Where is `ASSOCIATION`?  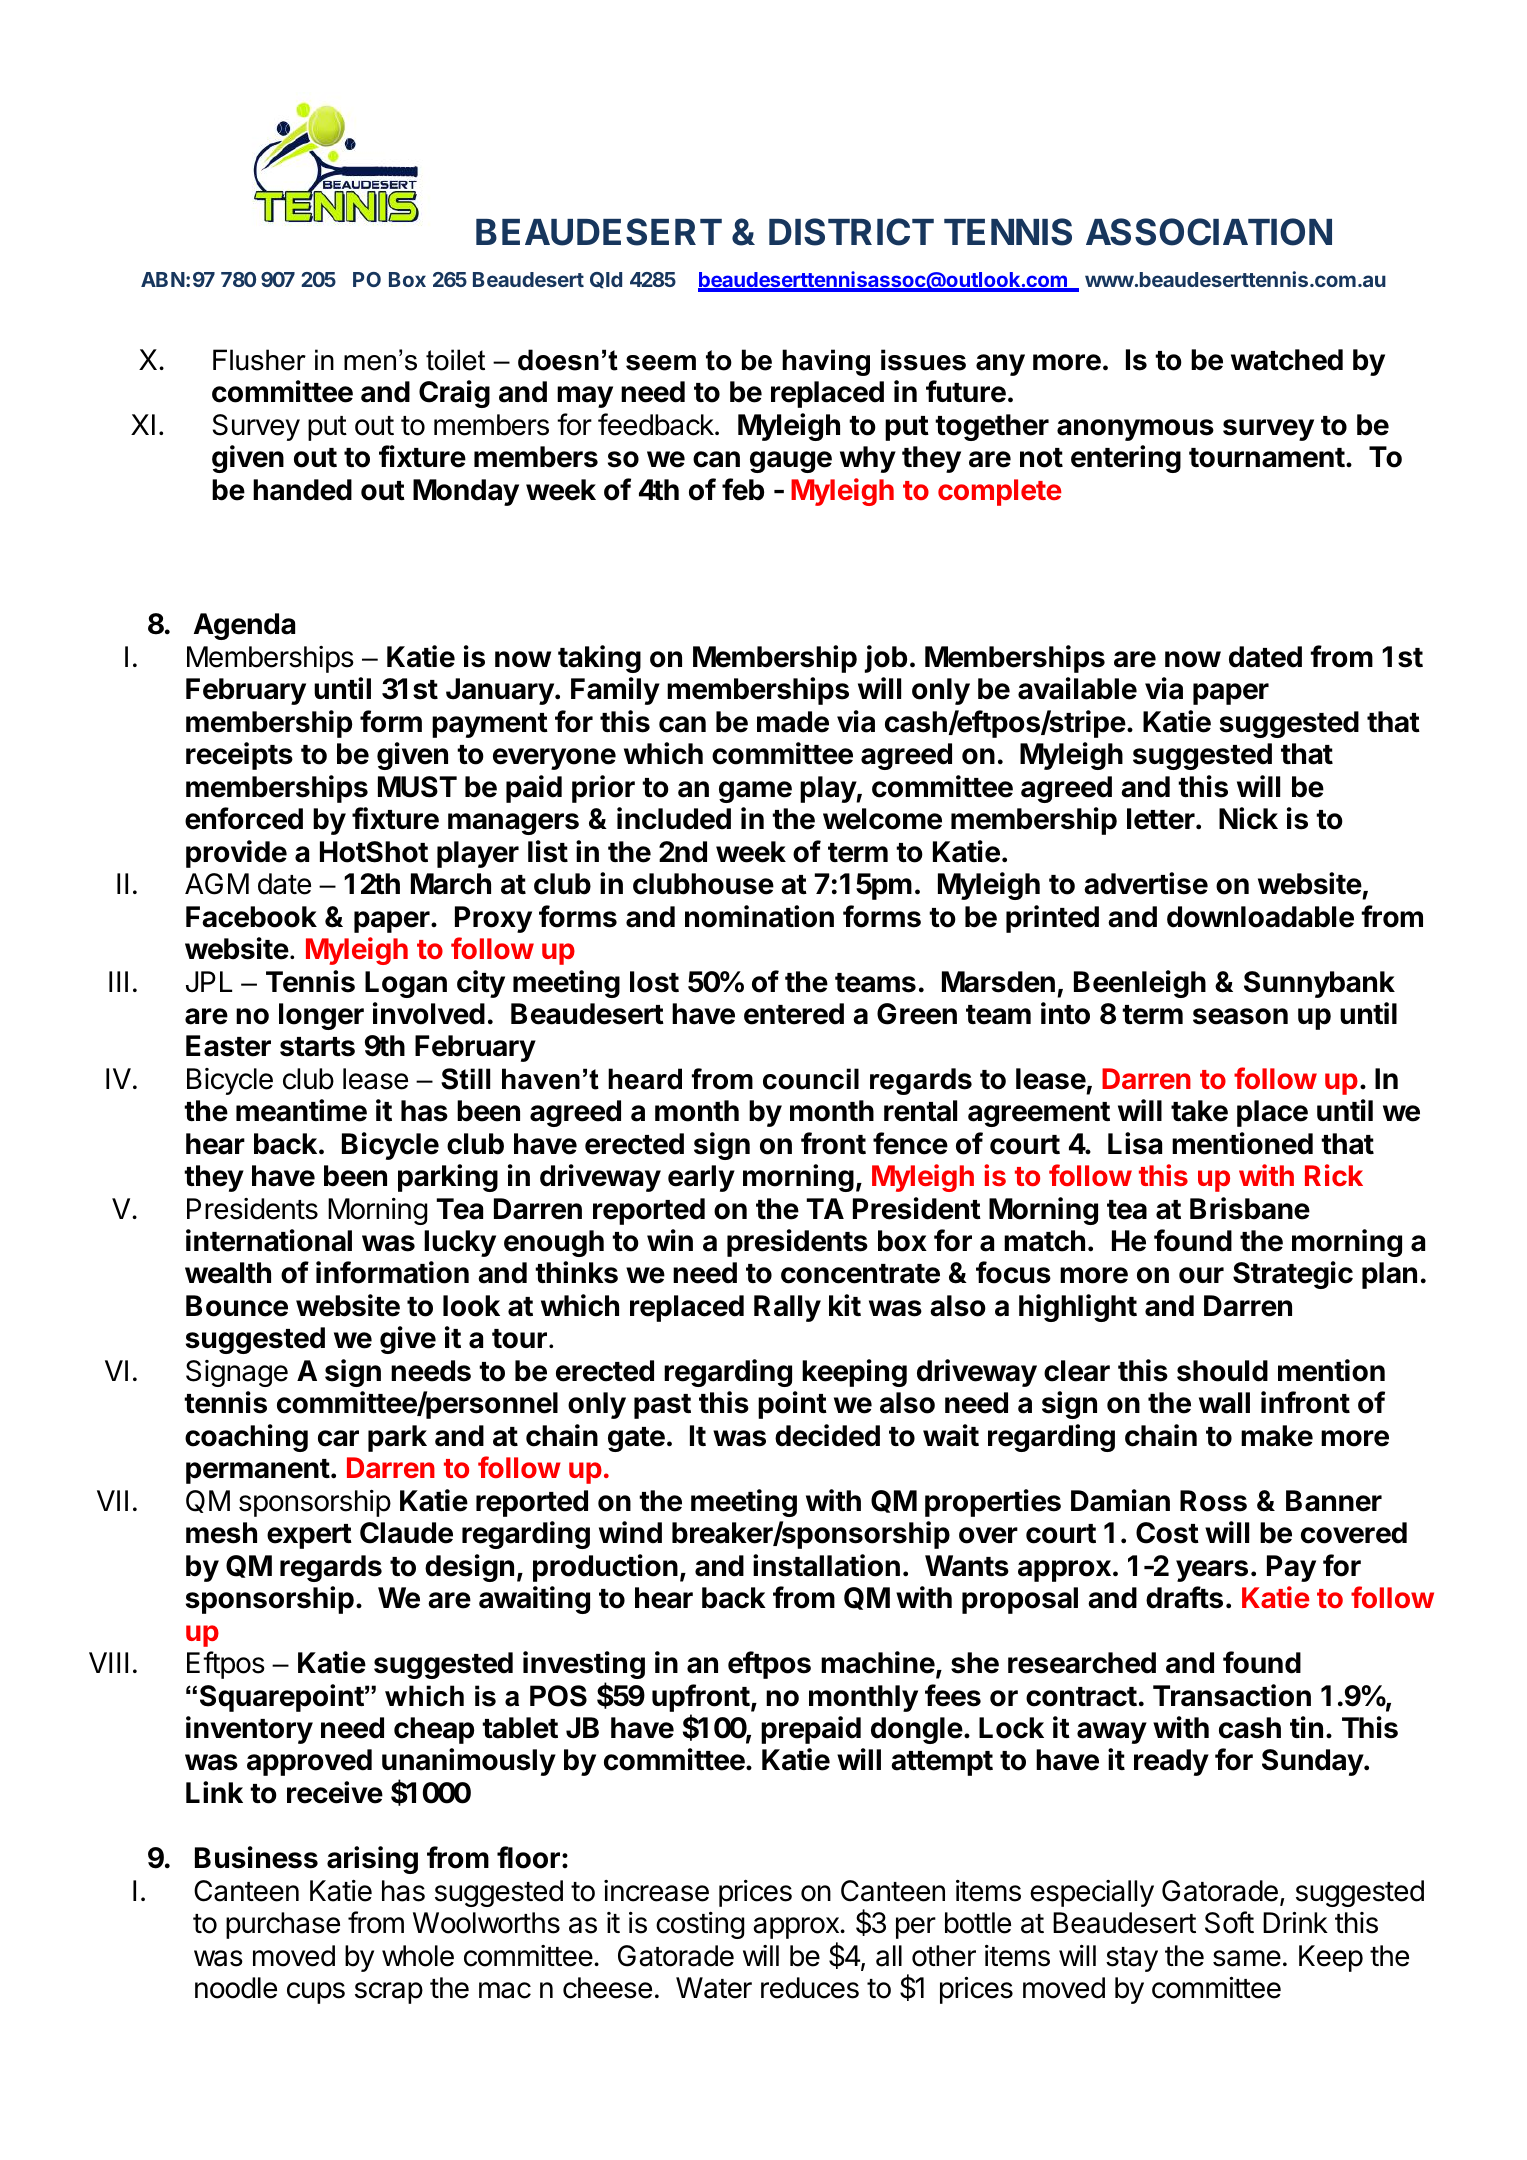 ASSOCIATION is located at coordinates (1209, 232).
